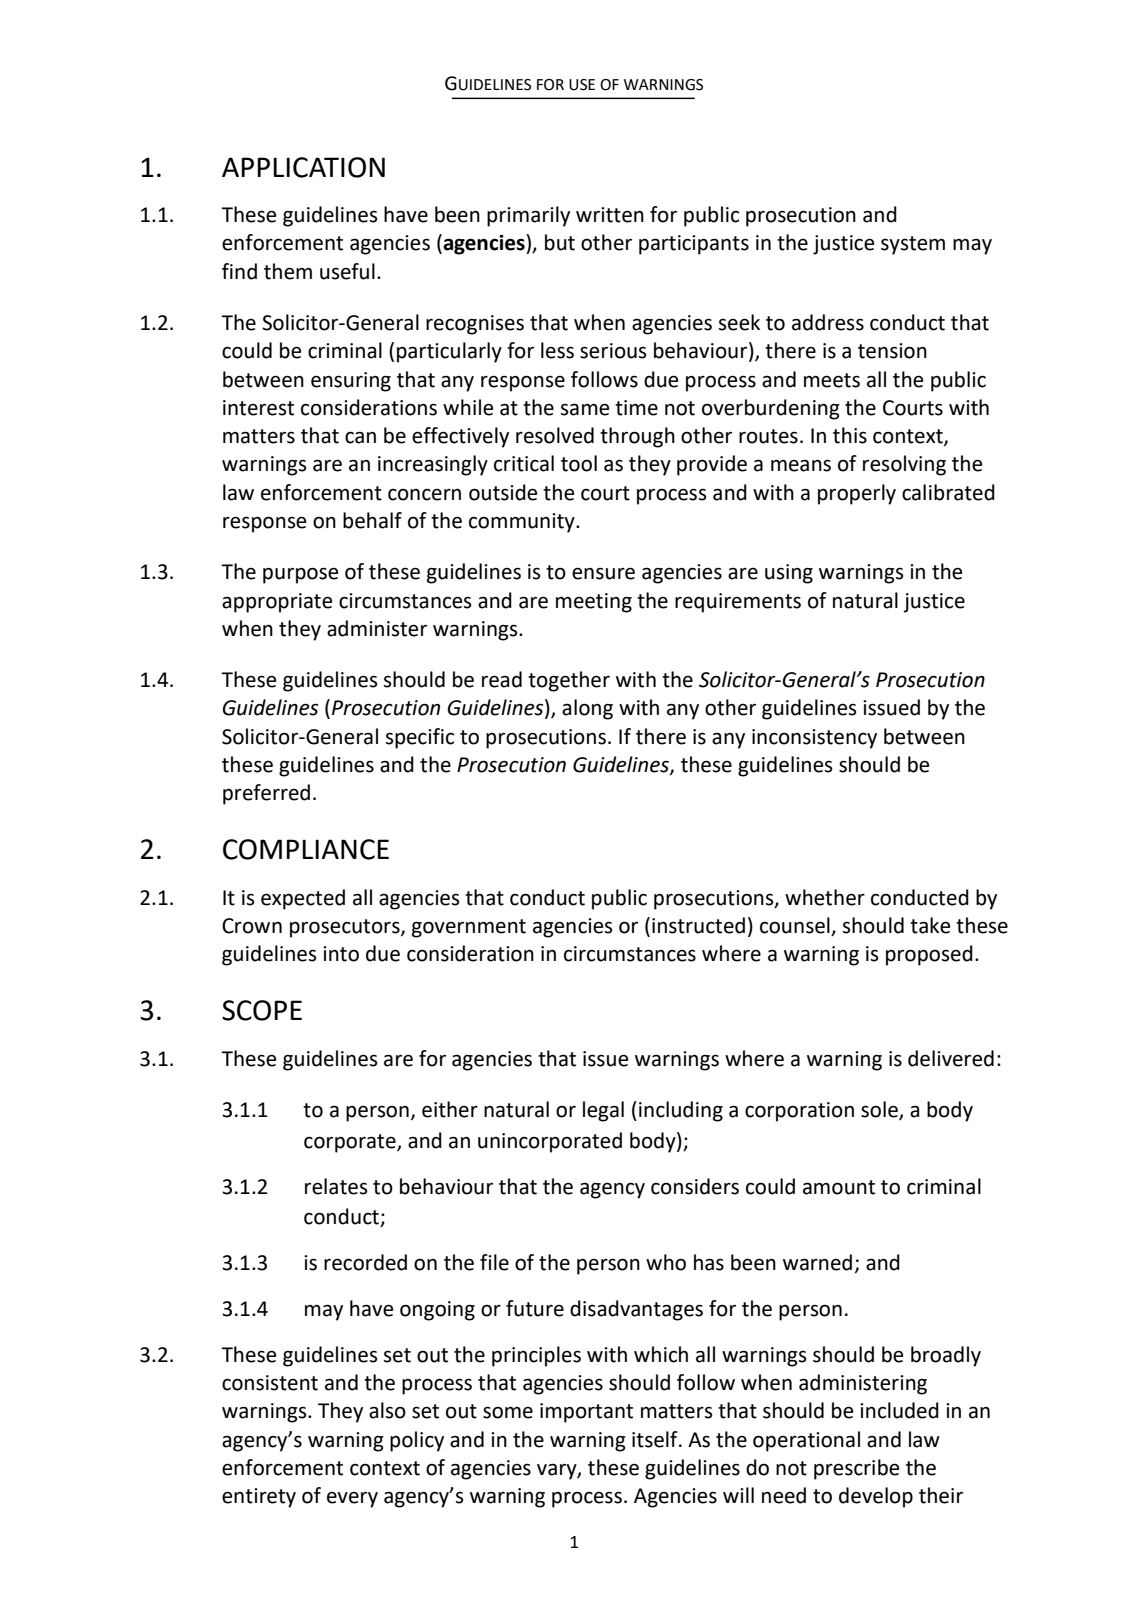 The image size is (1148, 1624). I want to click on important, so click(586, 1413).
